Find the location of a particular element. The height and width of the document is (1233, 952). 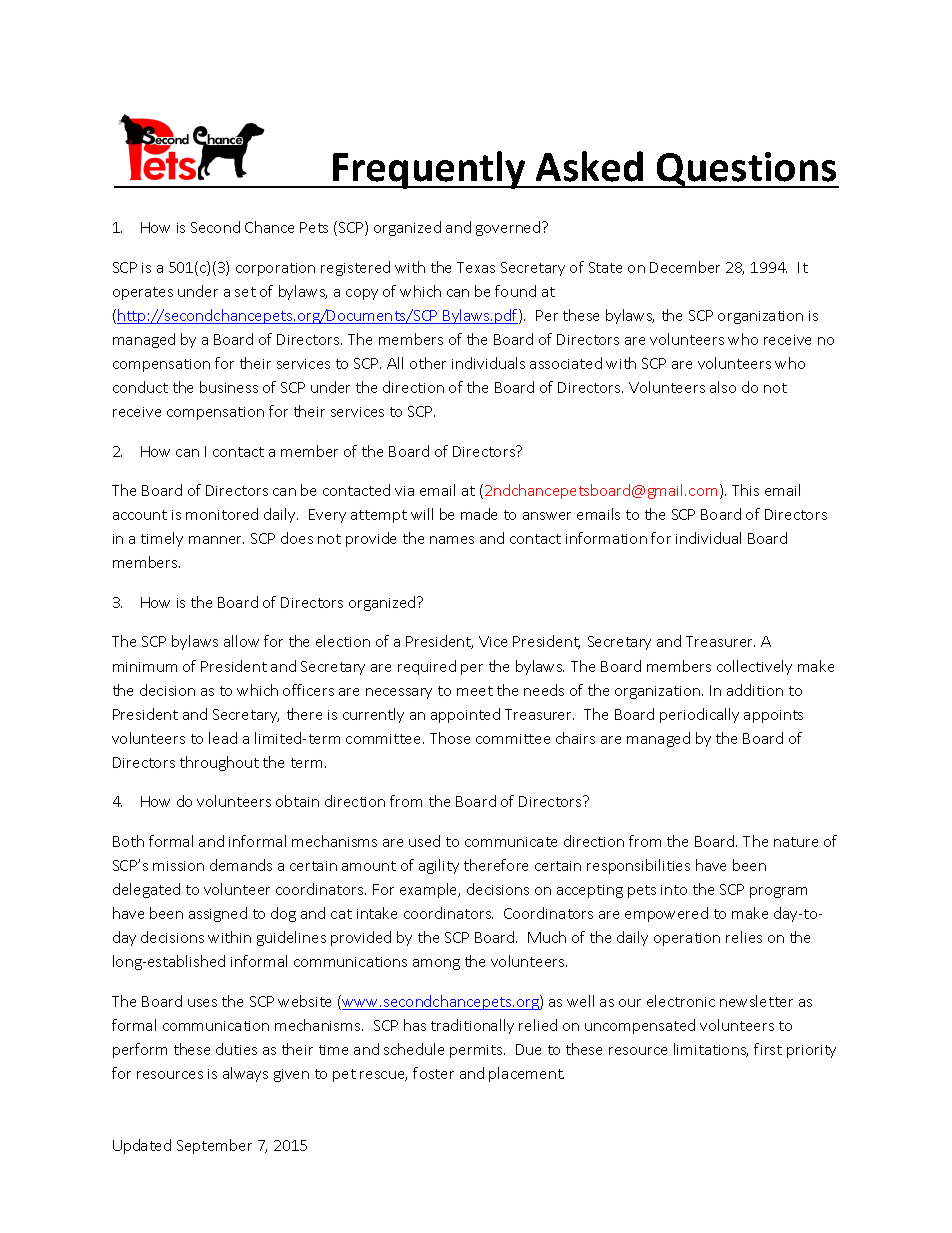

required is located at coordinates (427, 667).
